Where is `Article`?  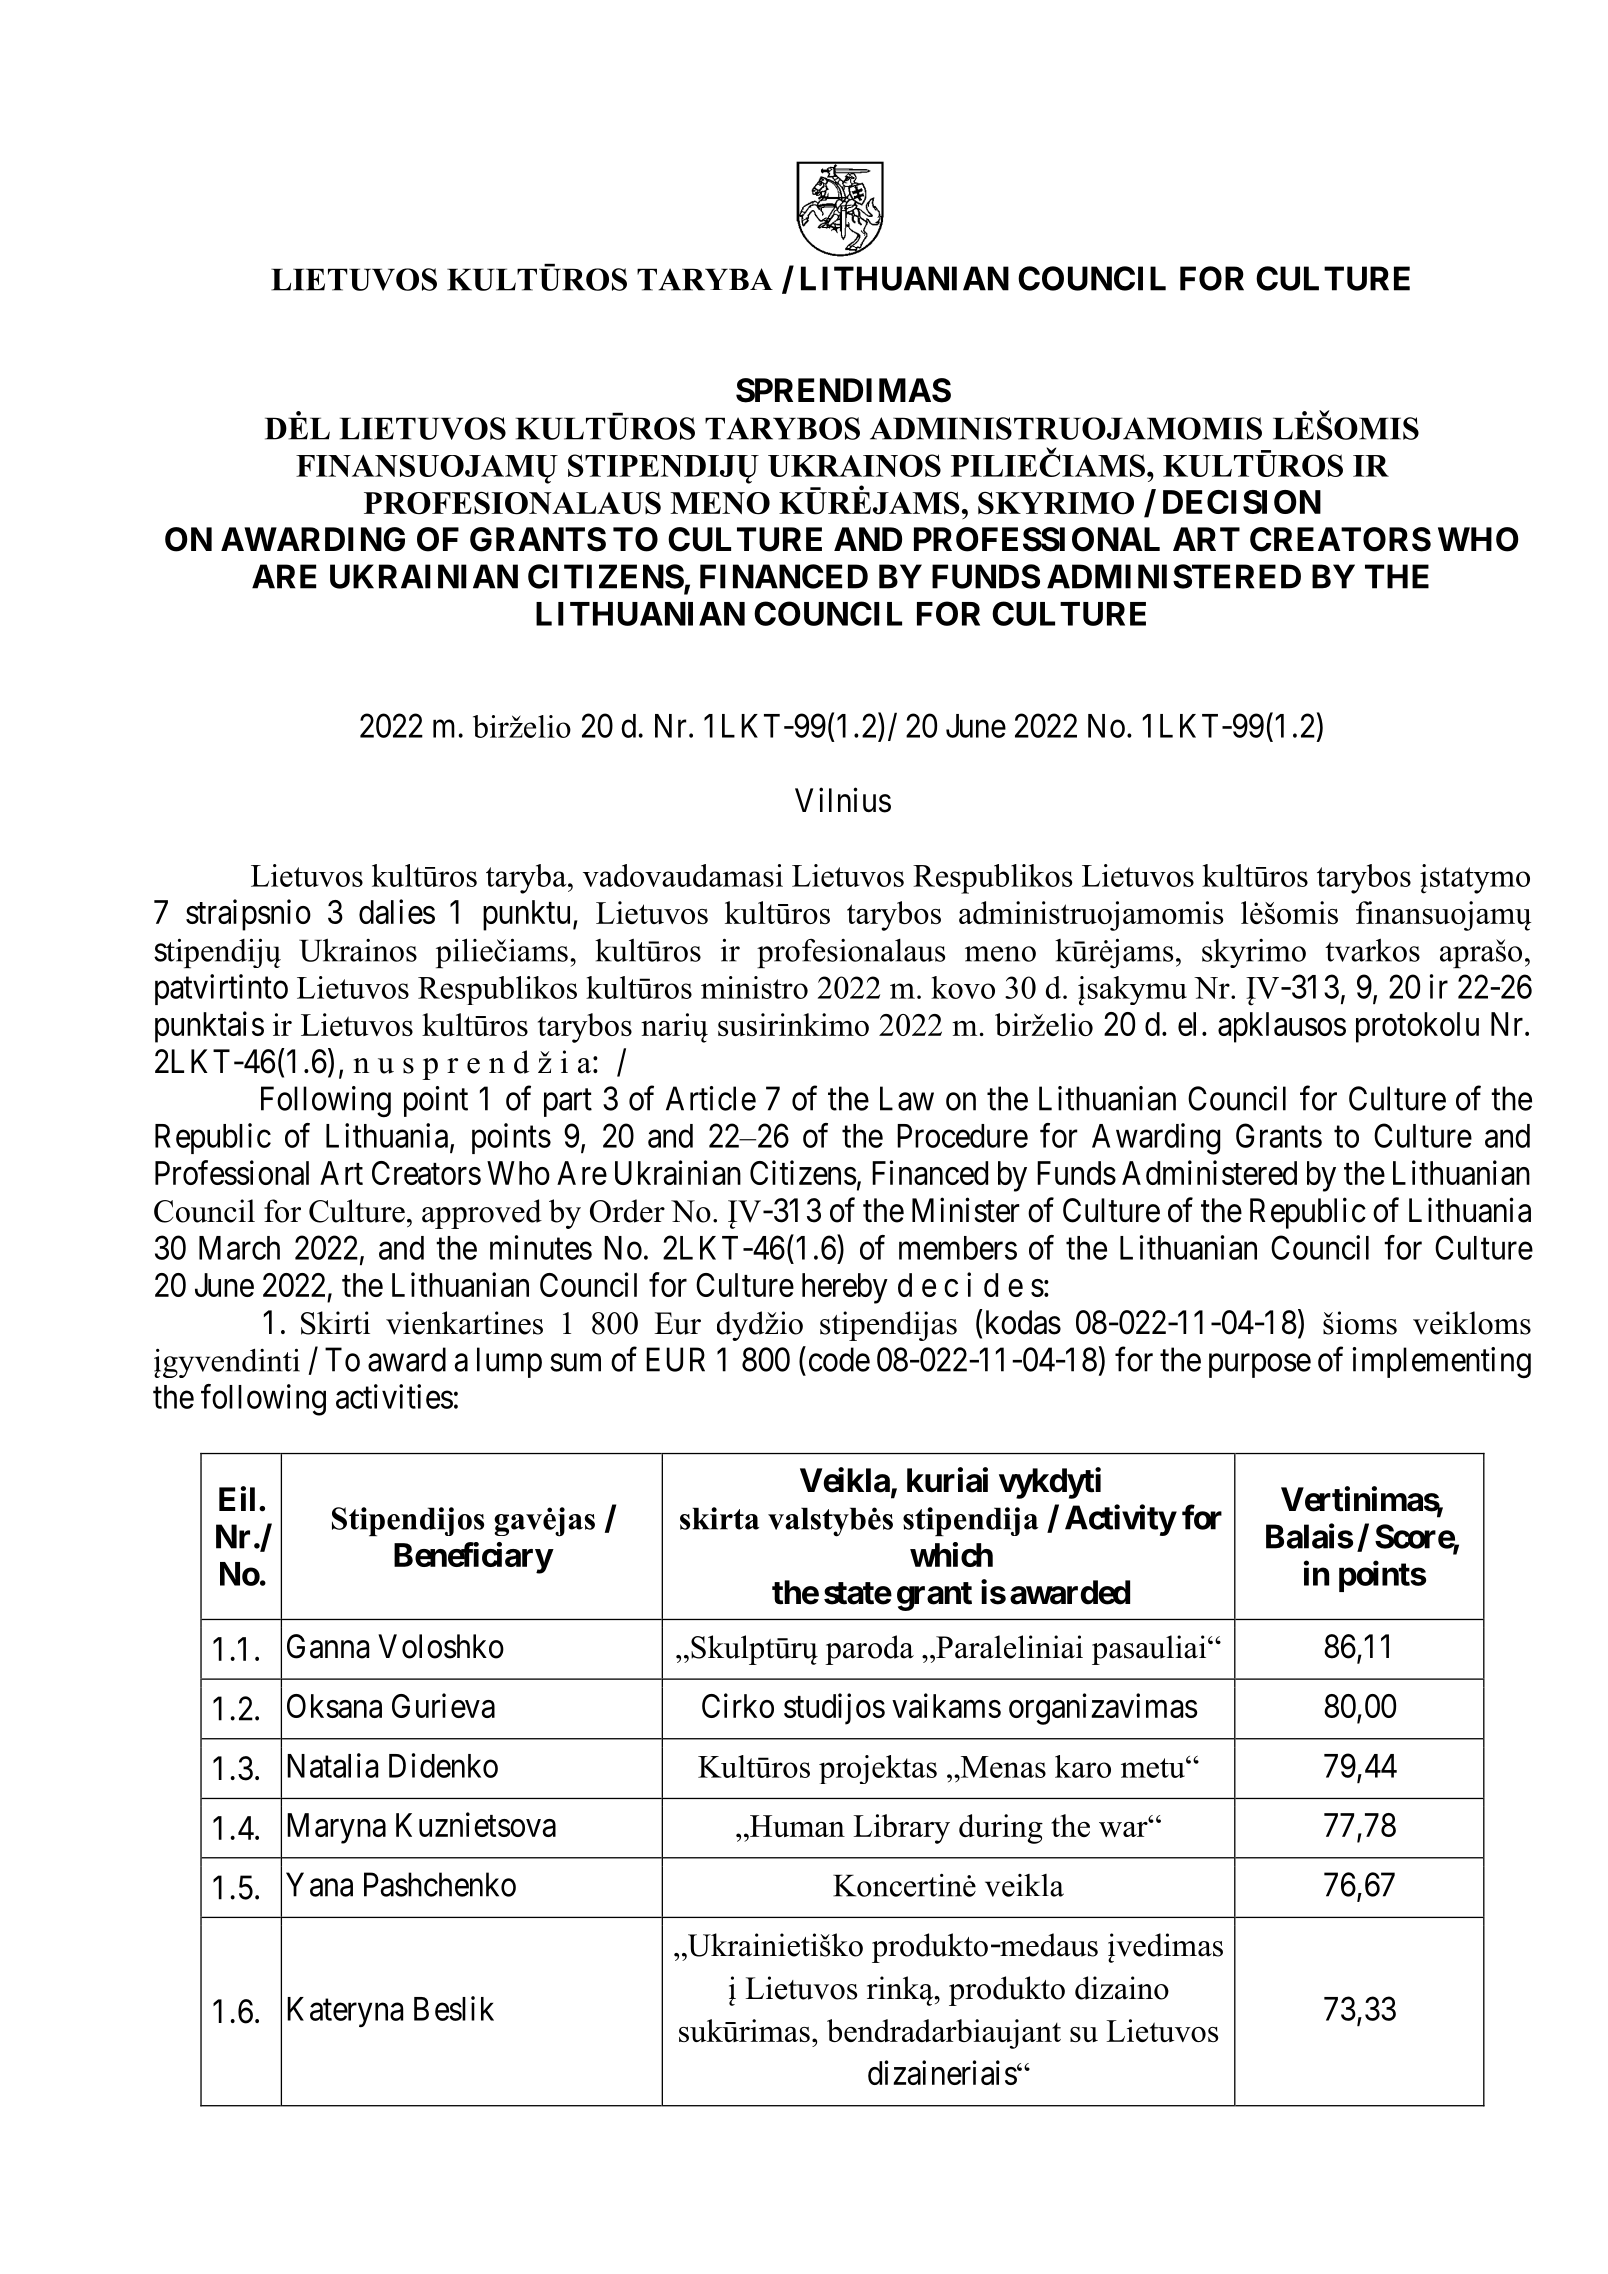 Article is located at coordinates (711, 1098).
